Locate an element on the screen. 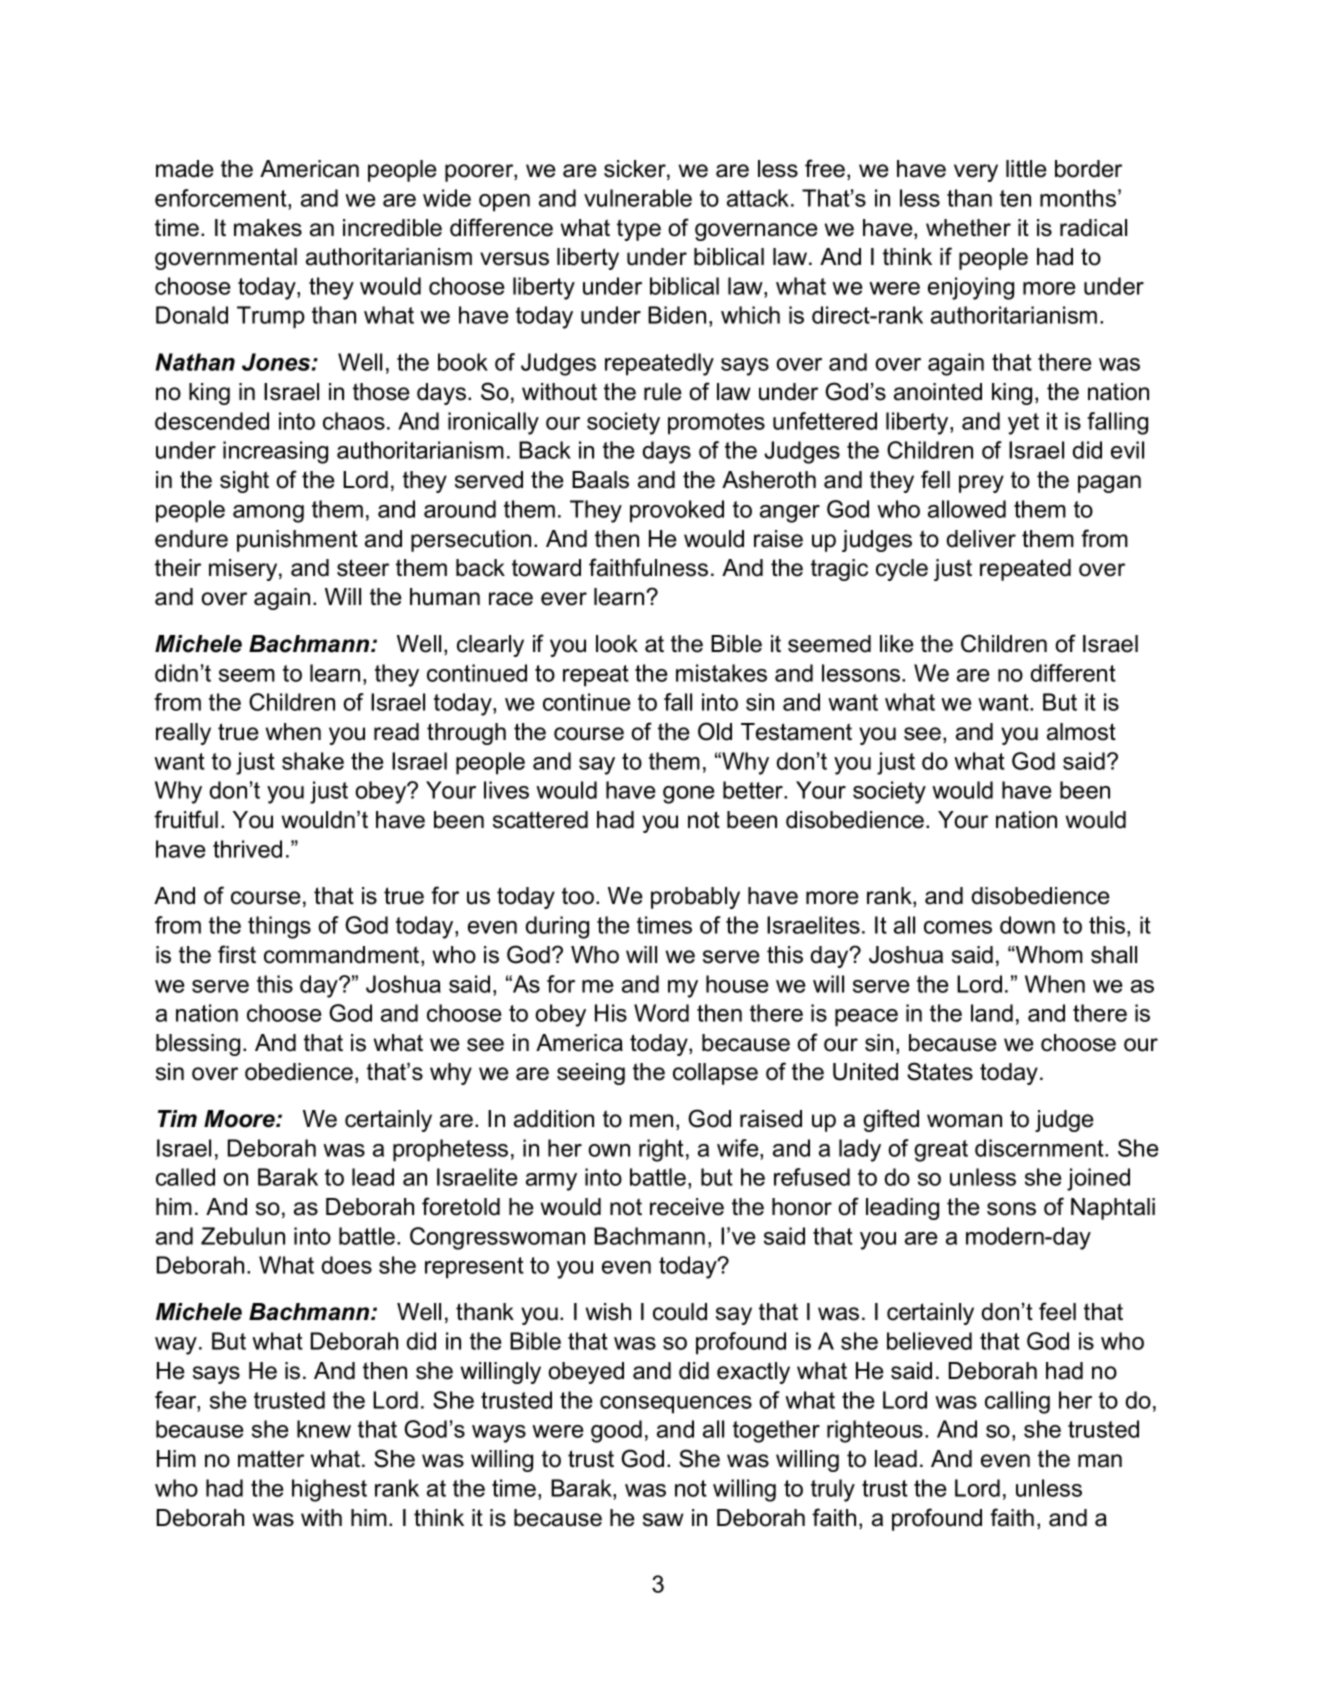 Image resolution: width=1317 pixels, height=1704 pixels. land is located at coordinates (992, 1013).
